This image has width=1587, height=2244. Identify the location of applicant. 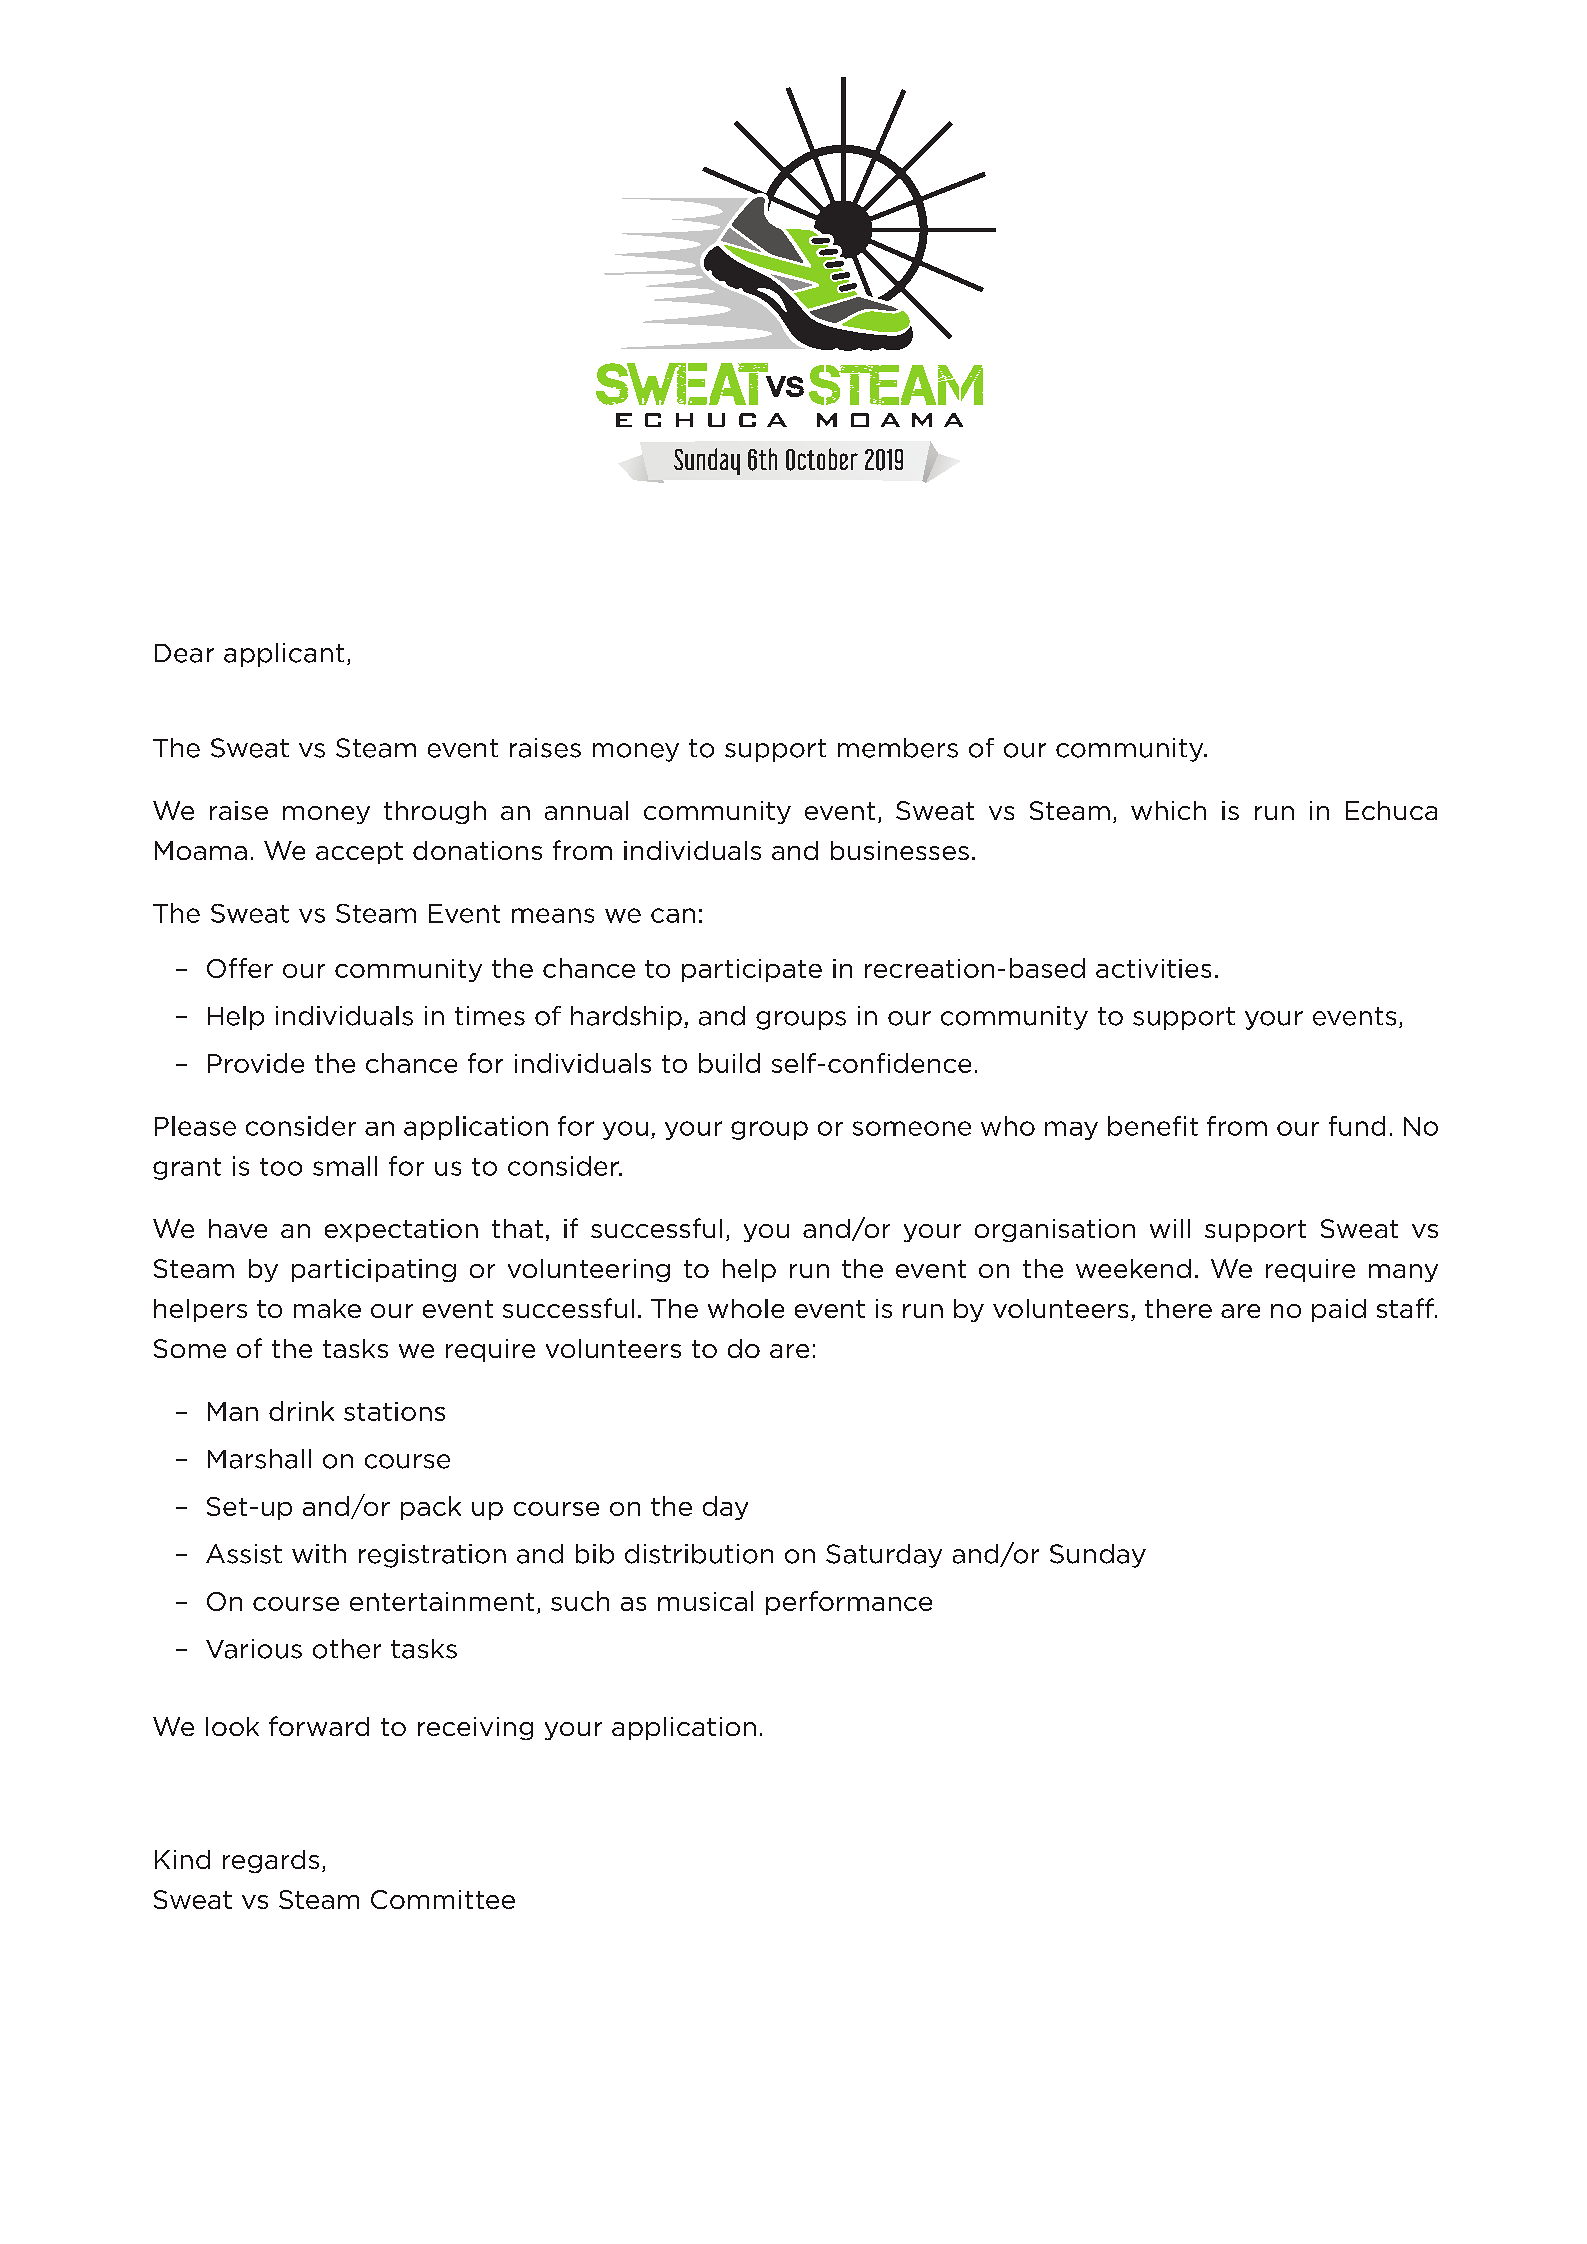
(284, 655).
